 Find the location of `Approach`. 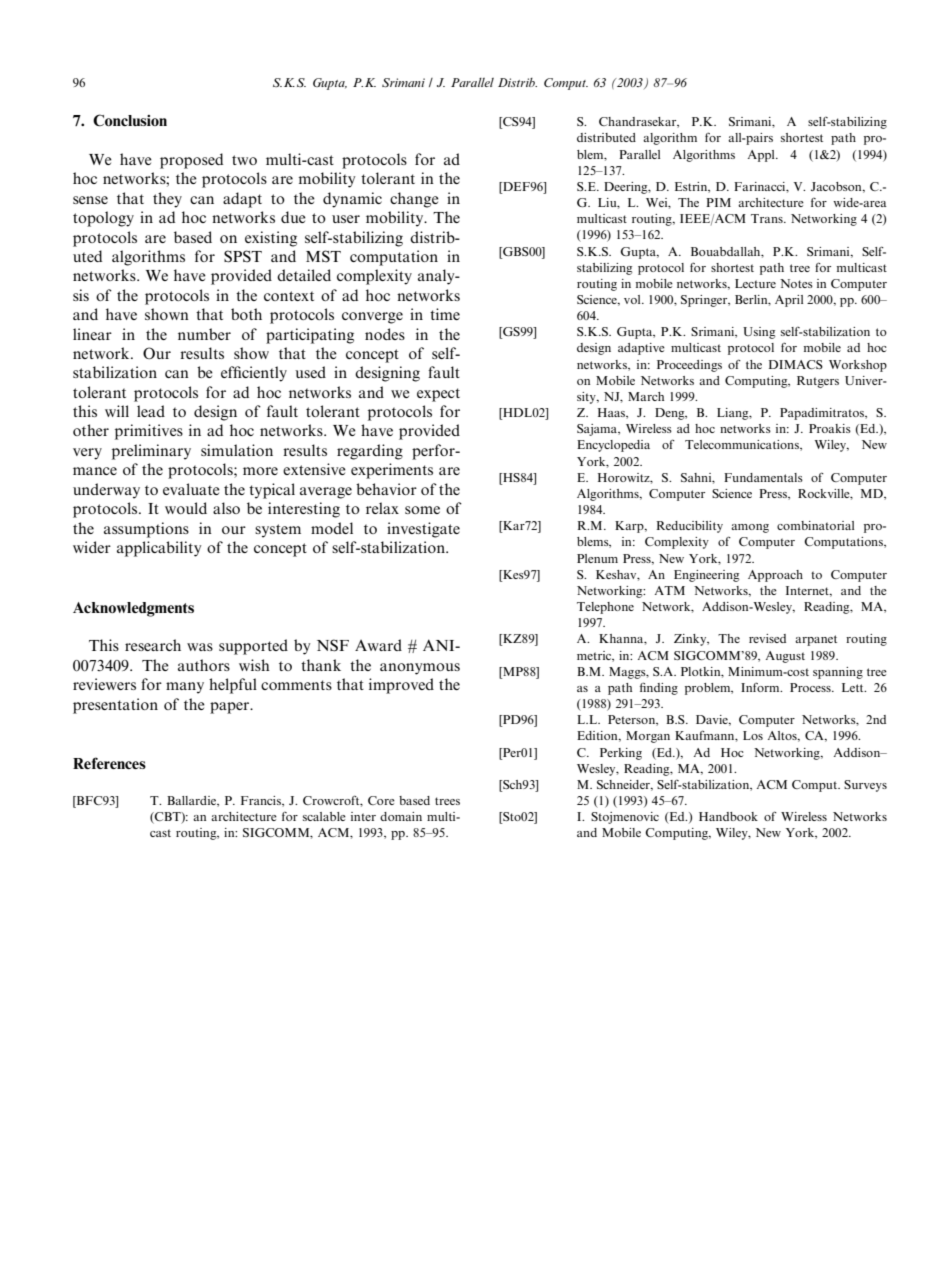

Approach is located at coordinates (775, 576).
